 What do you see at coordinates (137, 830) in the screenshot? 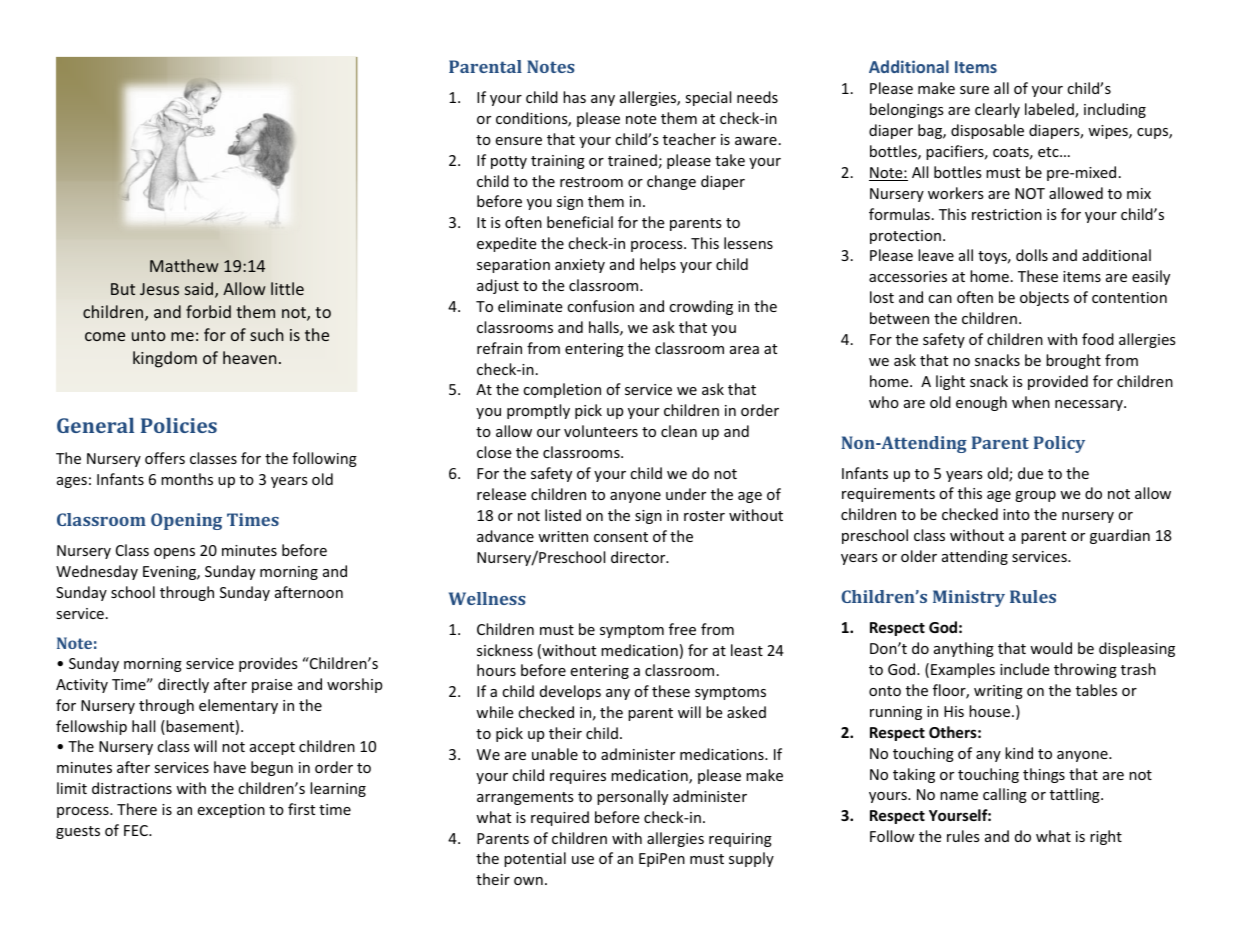
I see `FEC` at bounding box center [137, 830].
